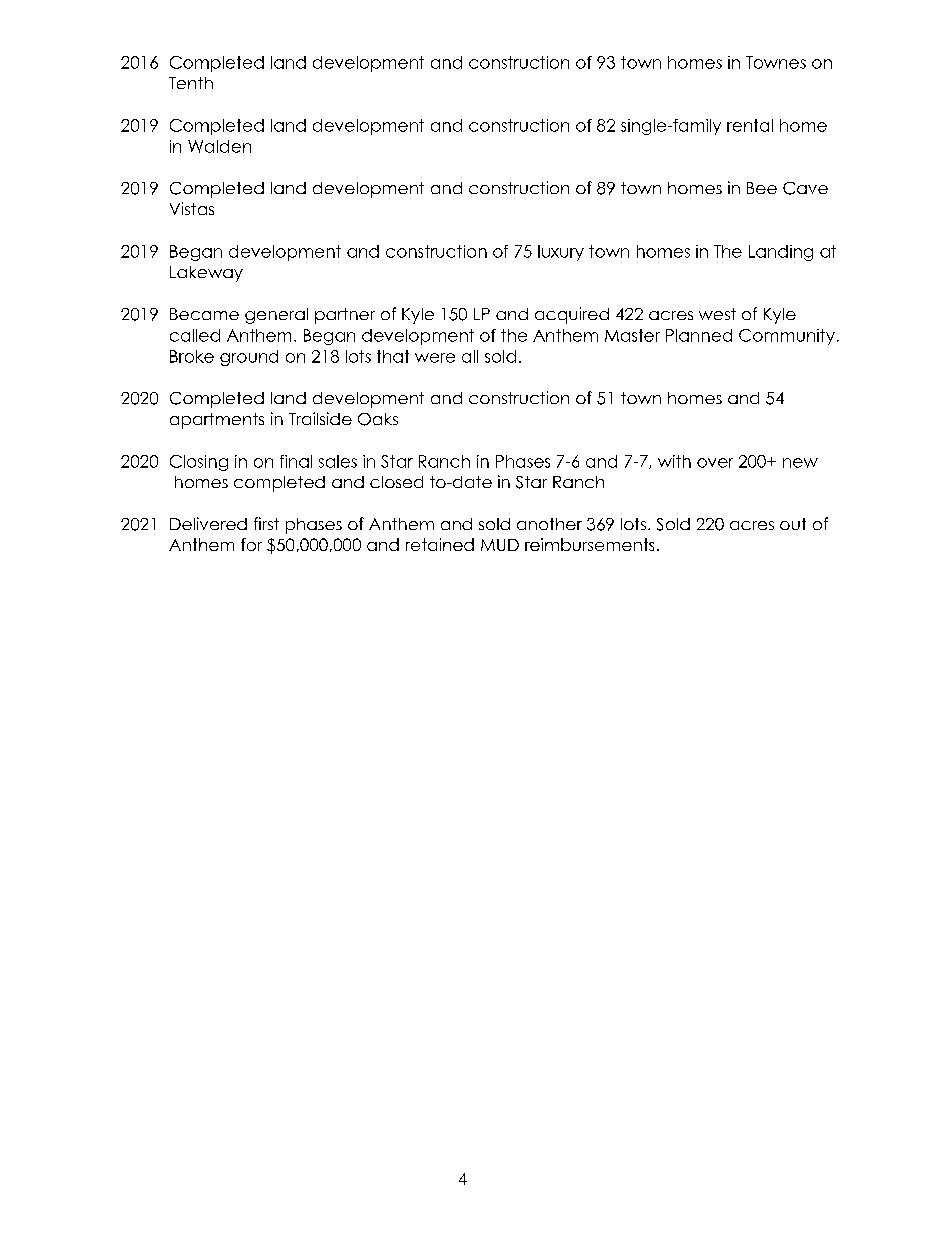  Describe the element at coordinates (572, 315) in the screenshot. I see `acquired` at that location.
